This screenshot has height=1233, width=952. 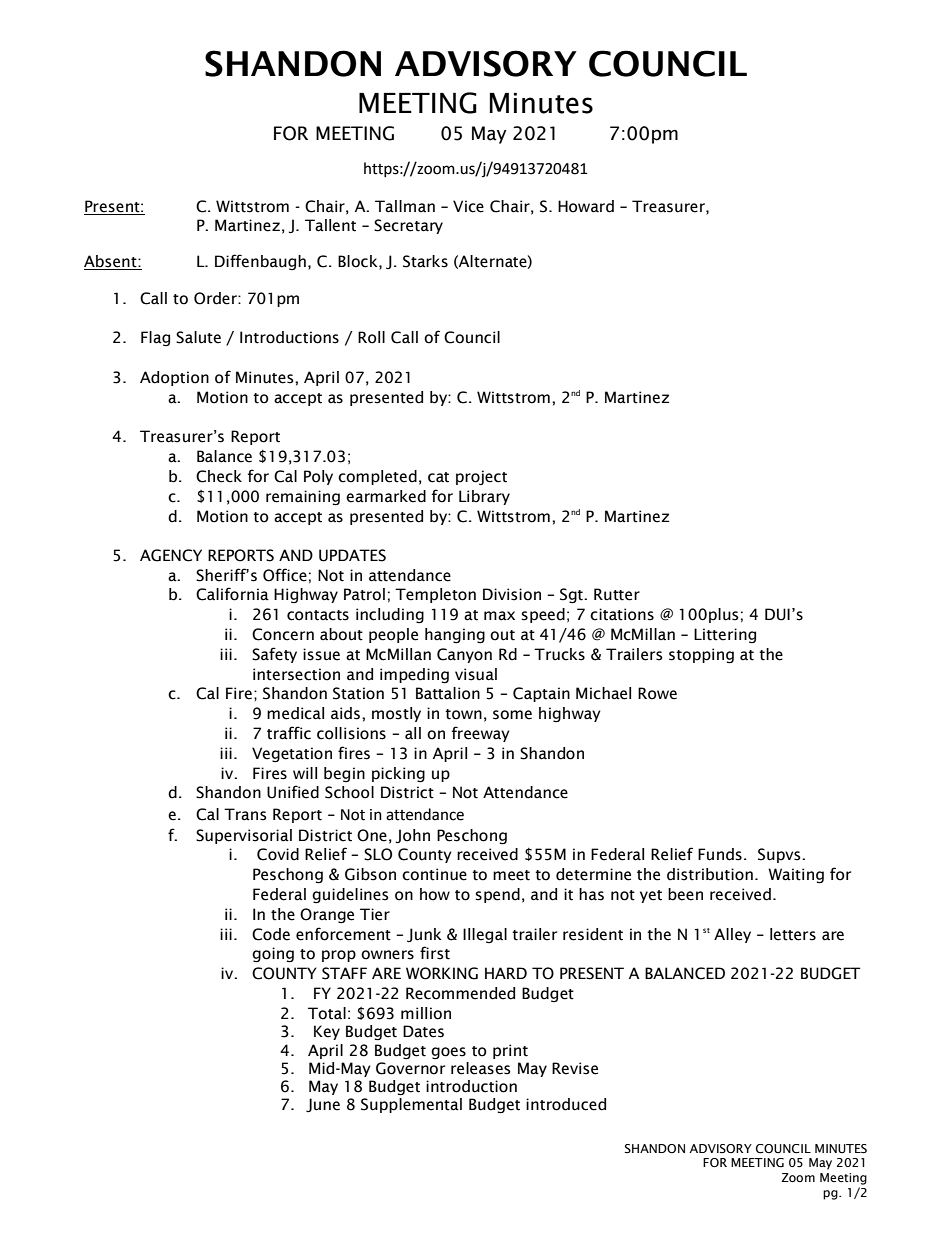 I want to click on Library, so click(x=484, y=497).
